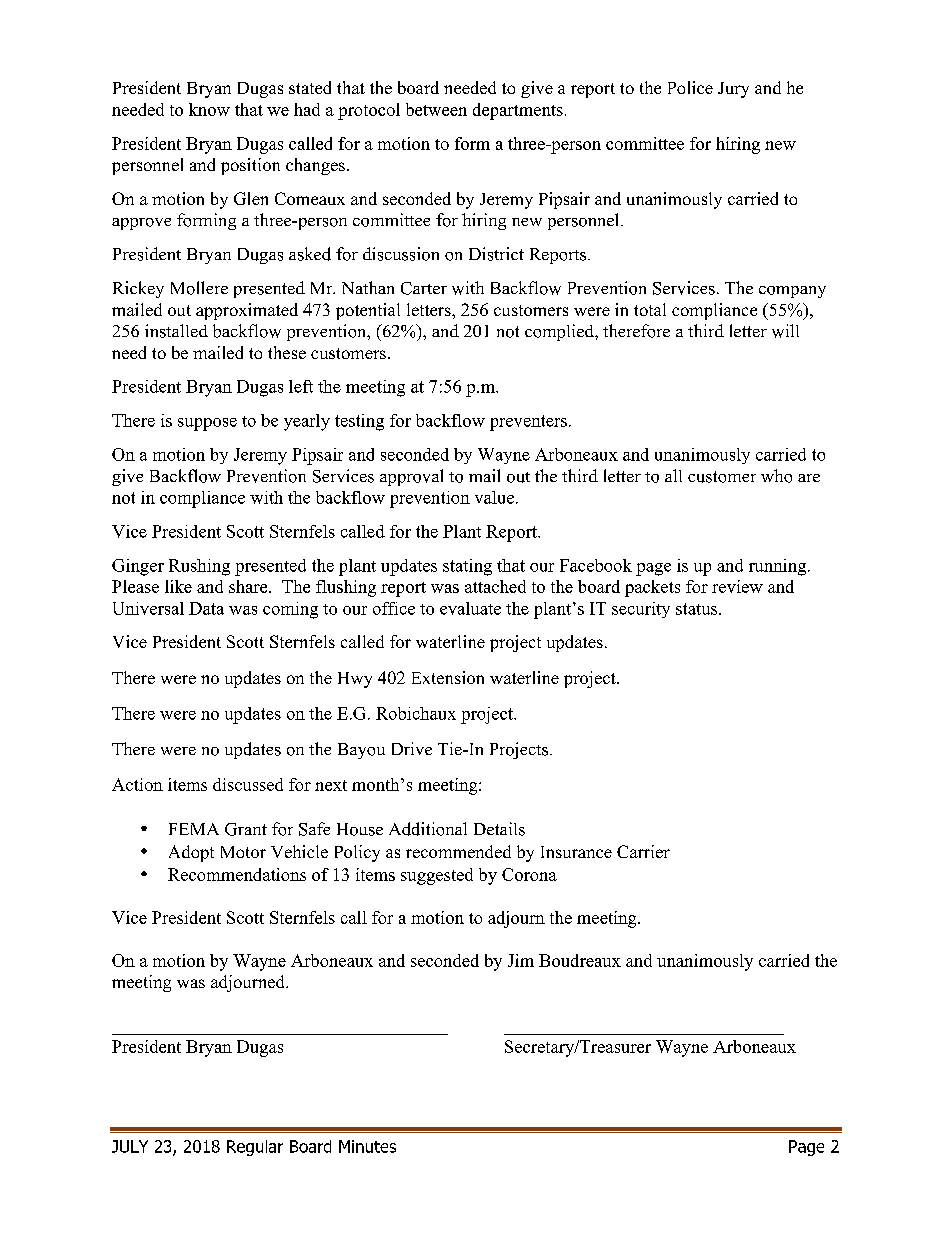 The image size is (952, 1233). Describe the element at coordinates (733, 90) in the screenshot. I see `Jury` at that location.
